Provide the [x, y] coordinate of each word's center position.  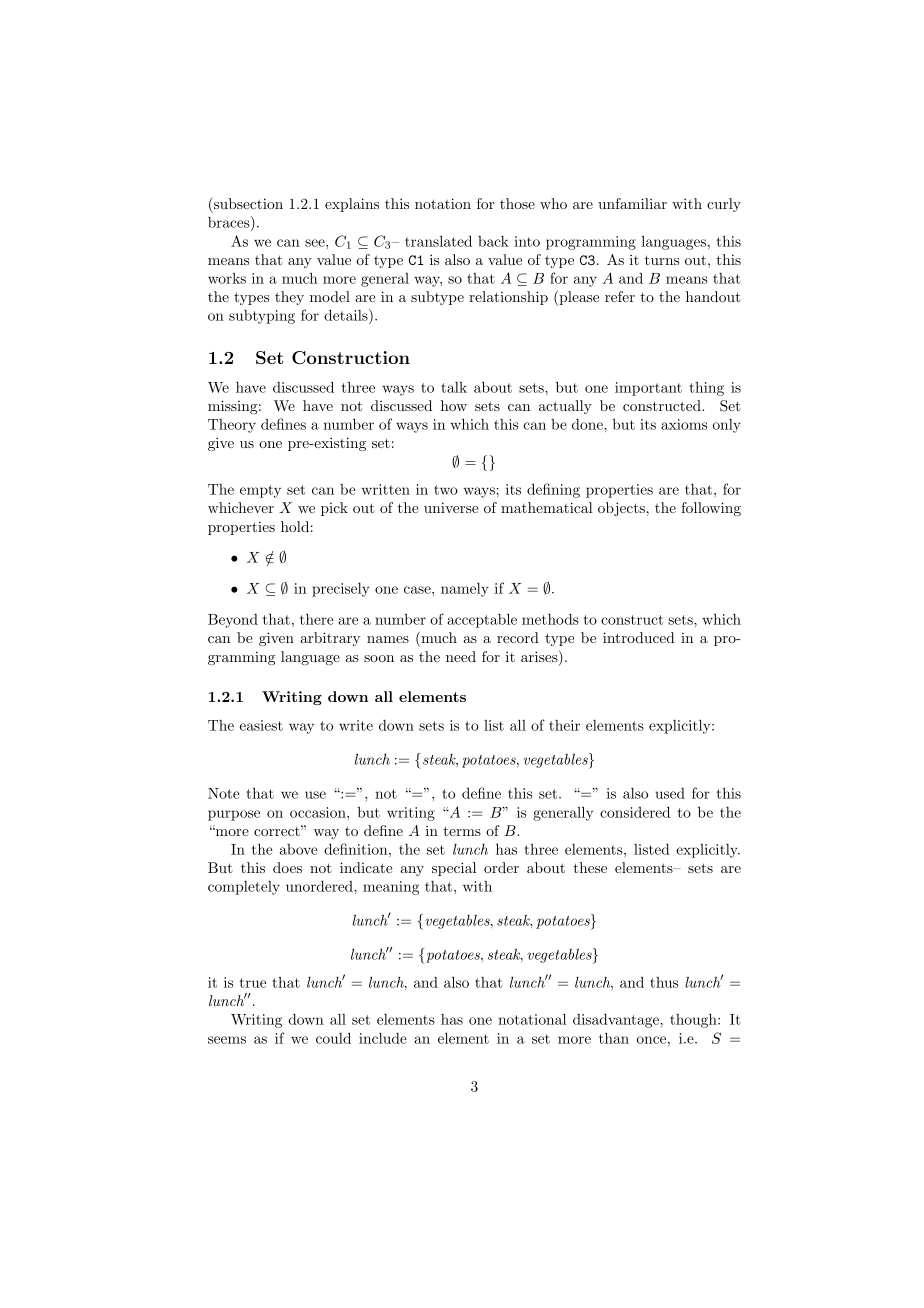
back [493, 241]
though [694, 1020]
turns [662, 260]
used [670, 793]
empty [260, 491]
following [711, 509]
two [446, 490]
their [564, 725]
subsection [247, 203]
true [253, 983]
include [383, 1038]
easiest [261, 725]
